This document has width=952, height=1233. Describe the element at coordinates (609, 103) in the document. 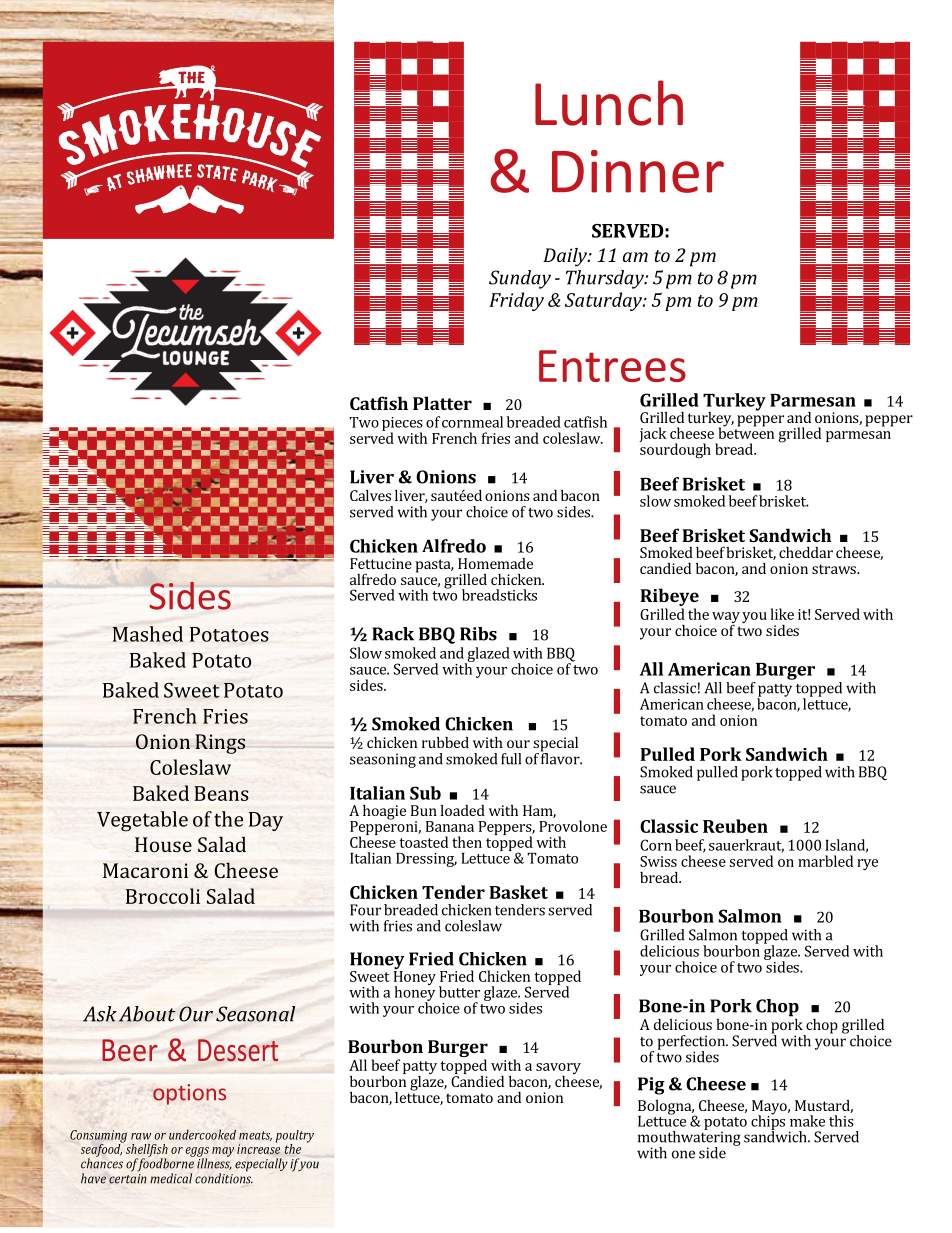

I see `Lunch` at that location.
